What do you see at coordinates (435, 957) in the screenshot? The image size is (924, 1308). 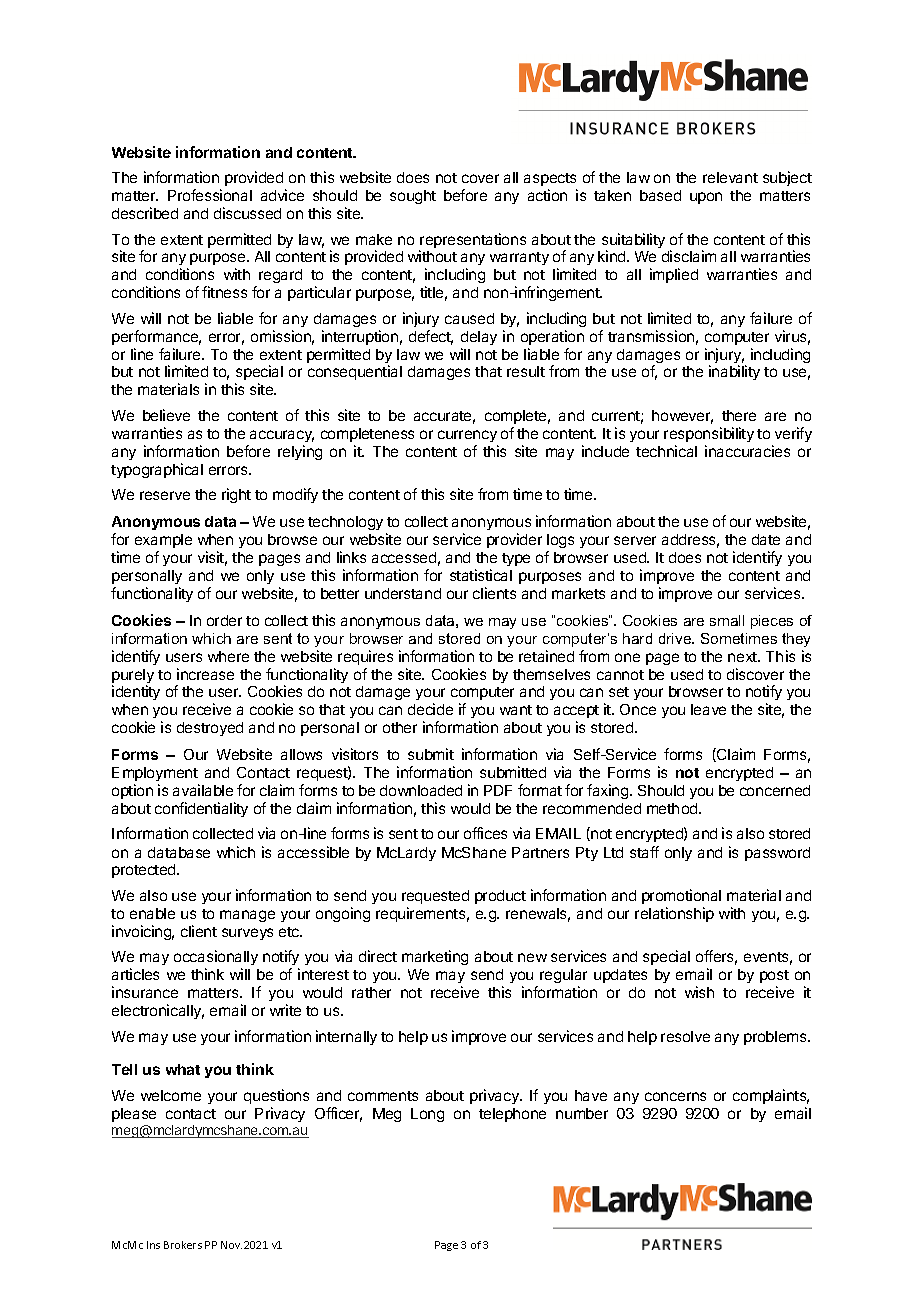 I see `marketing` at bounding box center [435, 957].
